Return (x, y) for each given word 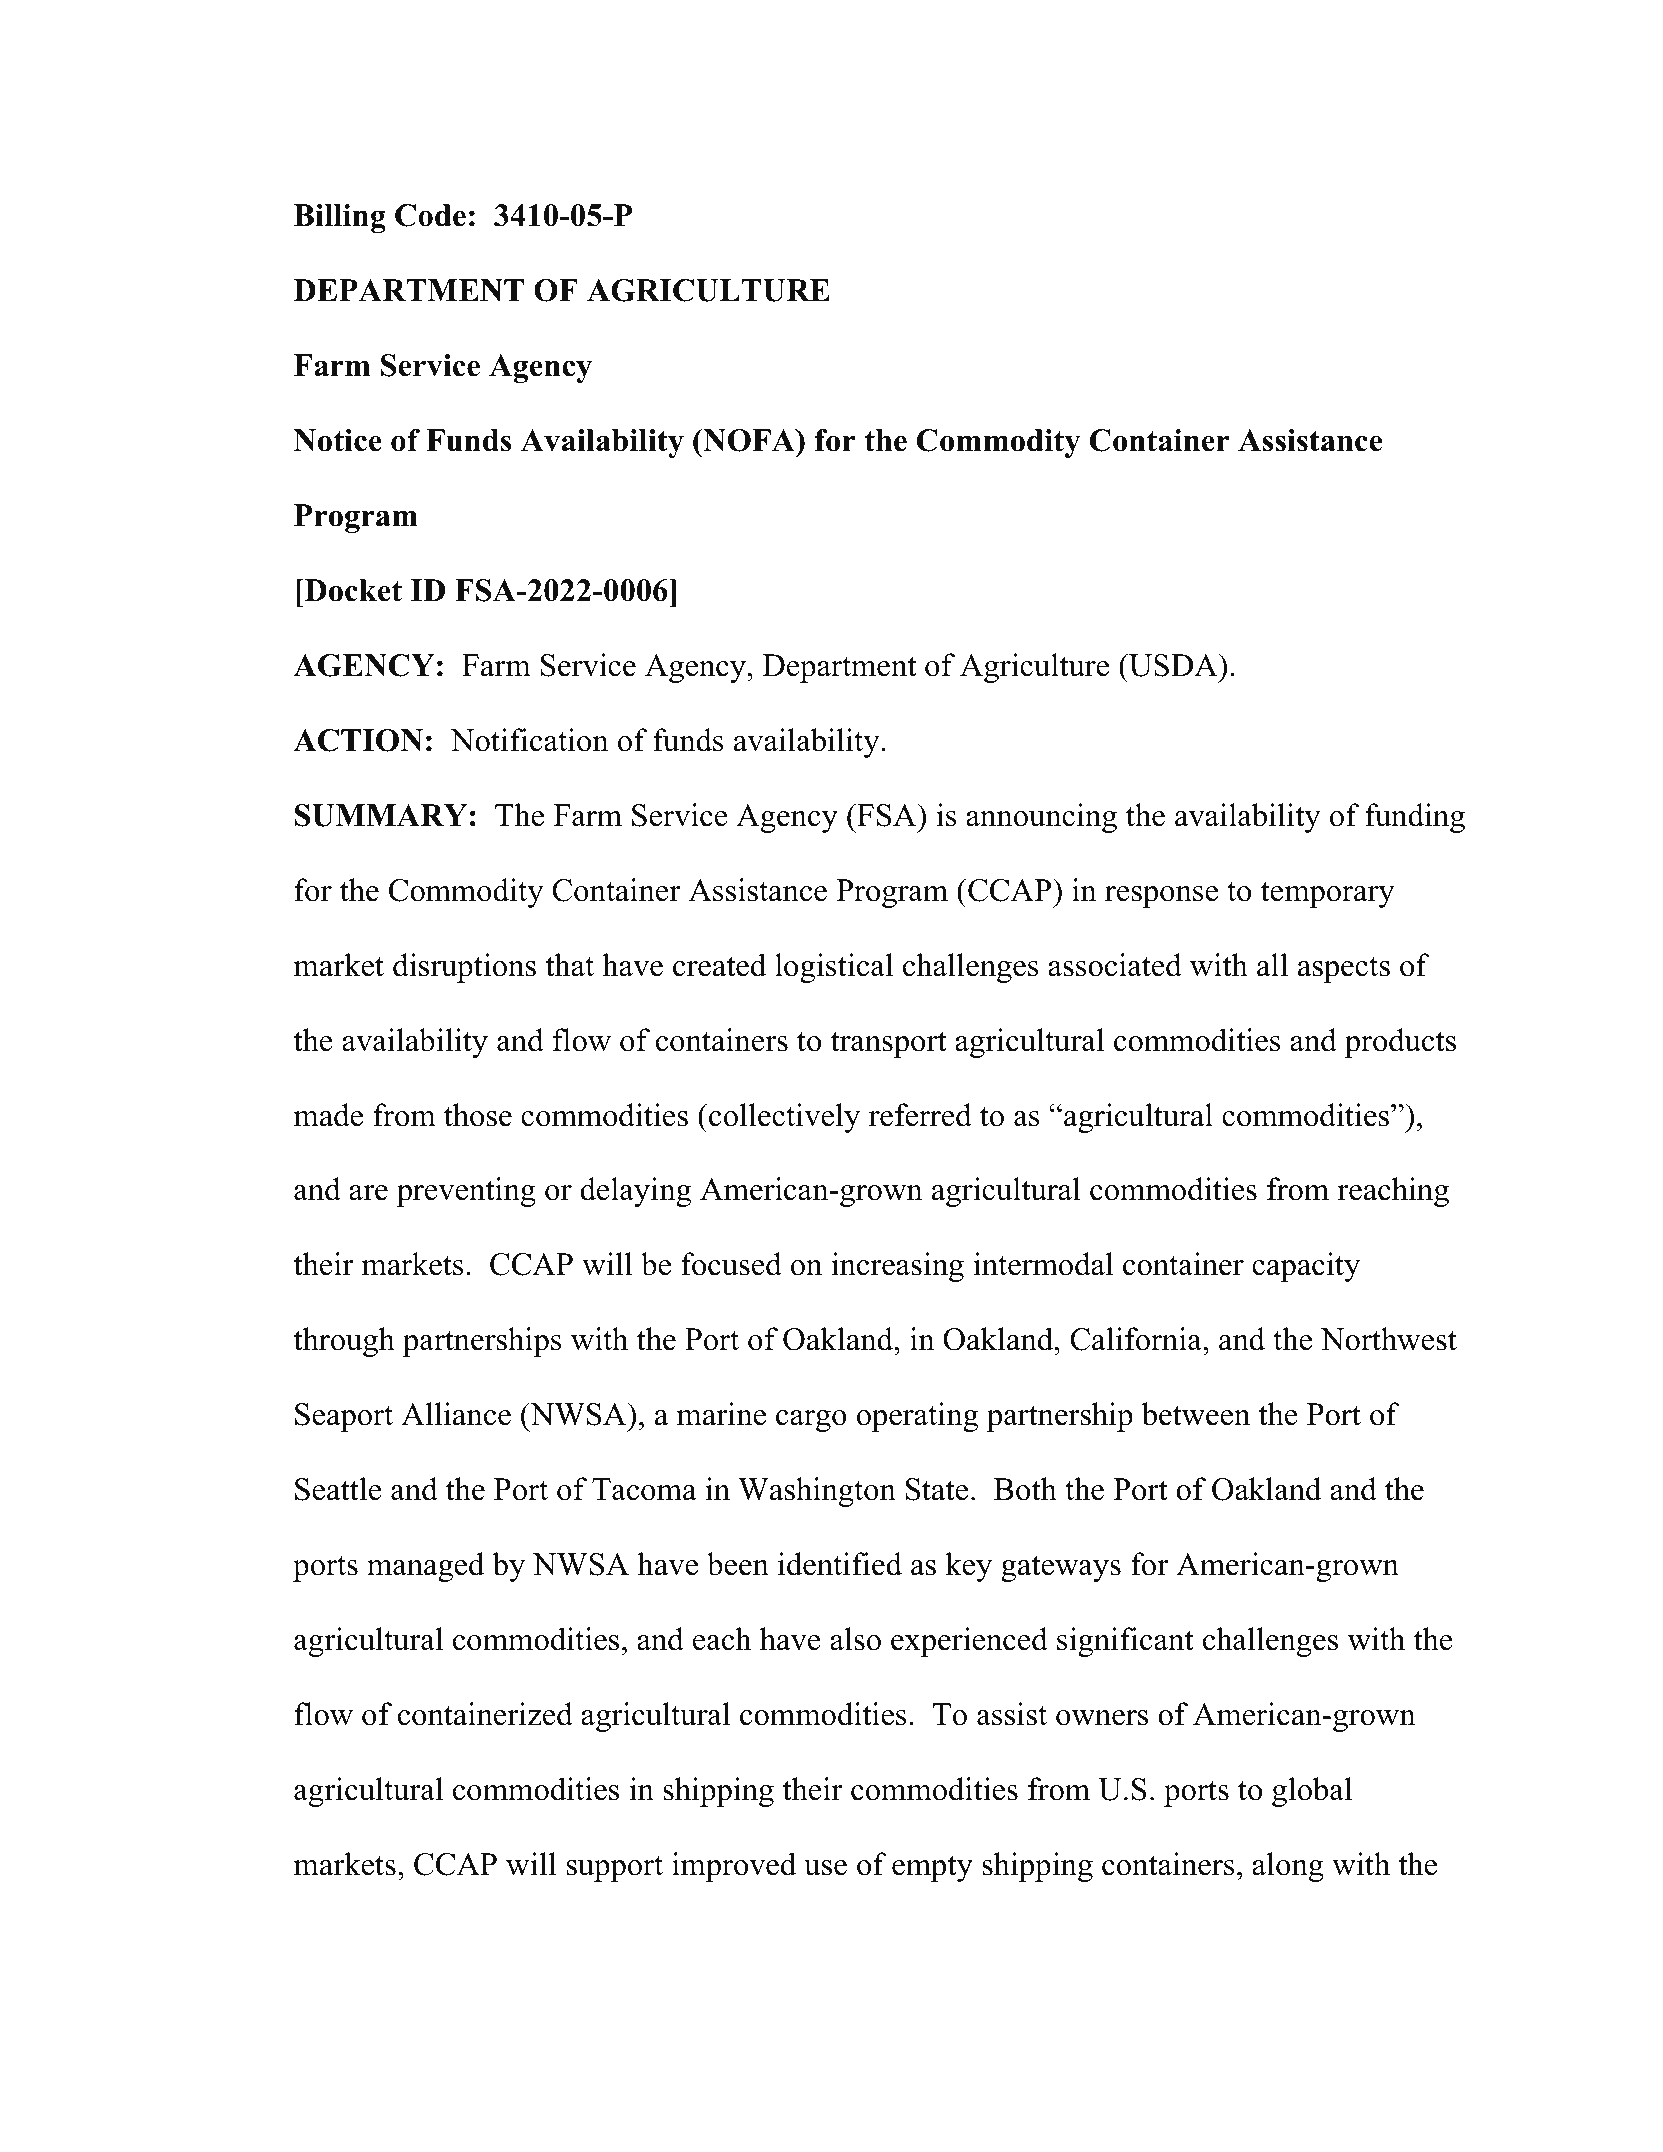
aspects (1344, 970)
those (478, 1115)
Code (430, 215)
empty (932, 1869)
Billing (340, 218)
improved (734, 1867)
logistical (834, 968)
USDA (1173, 665)
